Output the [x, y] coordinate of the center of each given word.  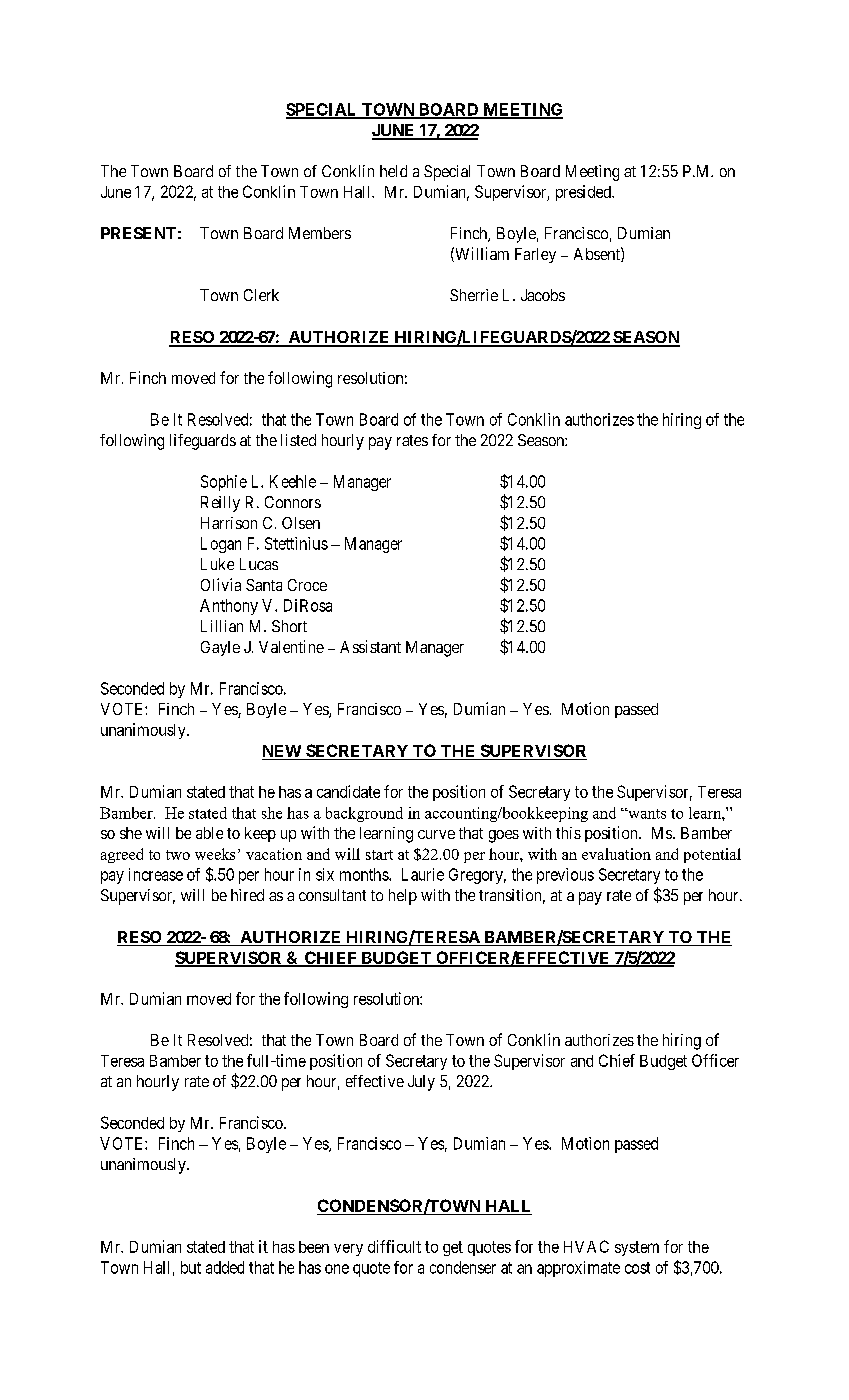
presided [584, 193]
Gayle [220, 648]
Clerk [261, 295]
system [637, 1248]
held [393, 171]
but [191, 1267]
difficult [394, 1246]
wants [646, 813]
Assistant [370, 646]
